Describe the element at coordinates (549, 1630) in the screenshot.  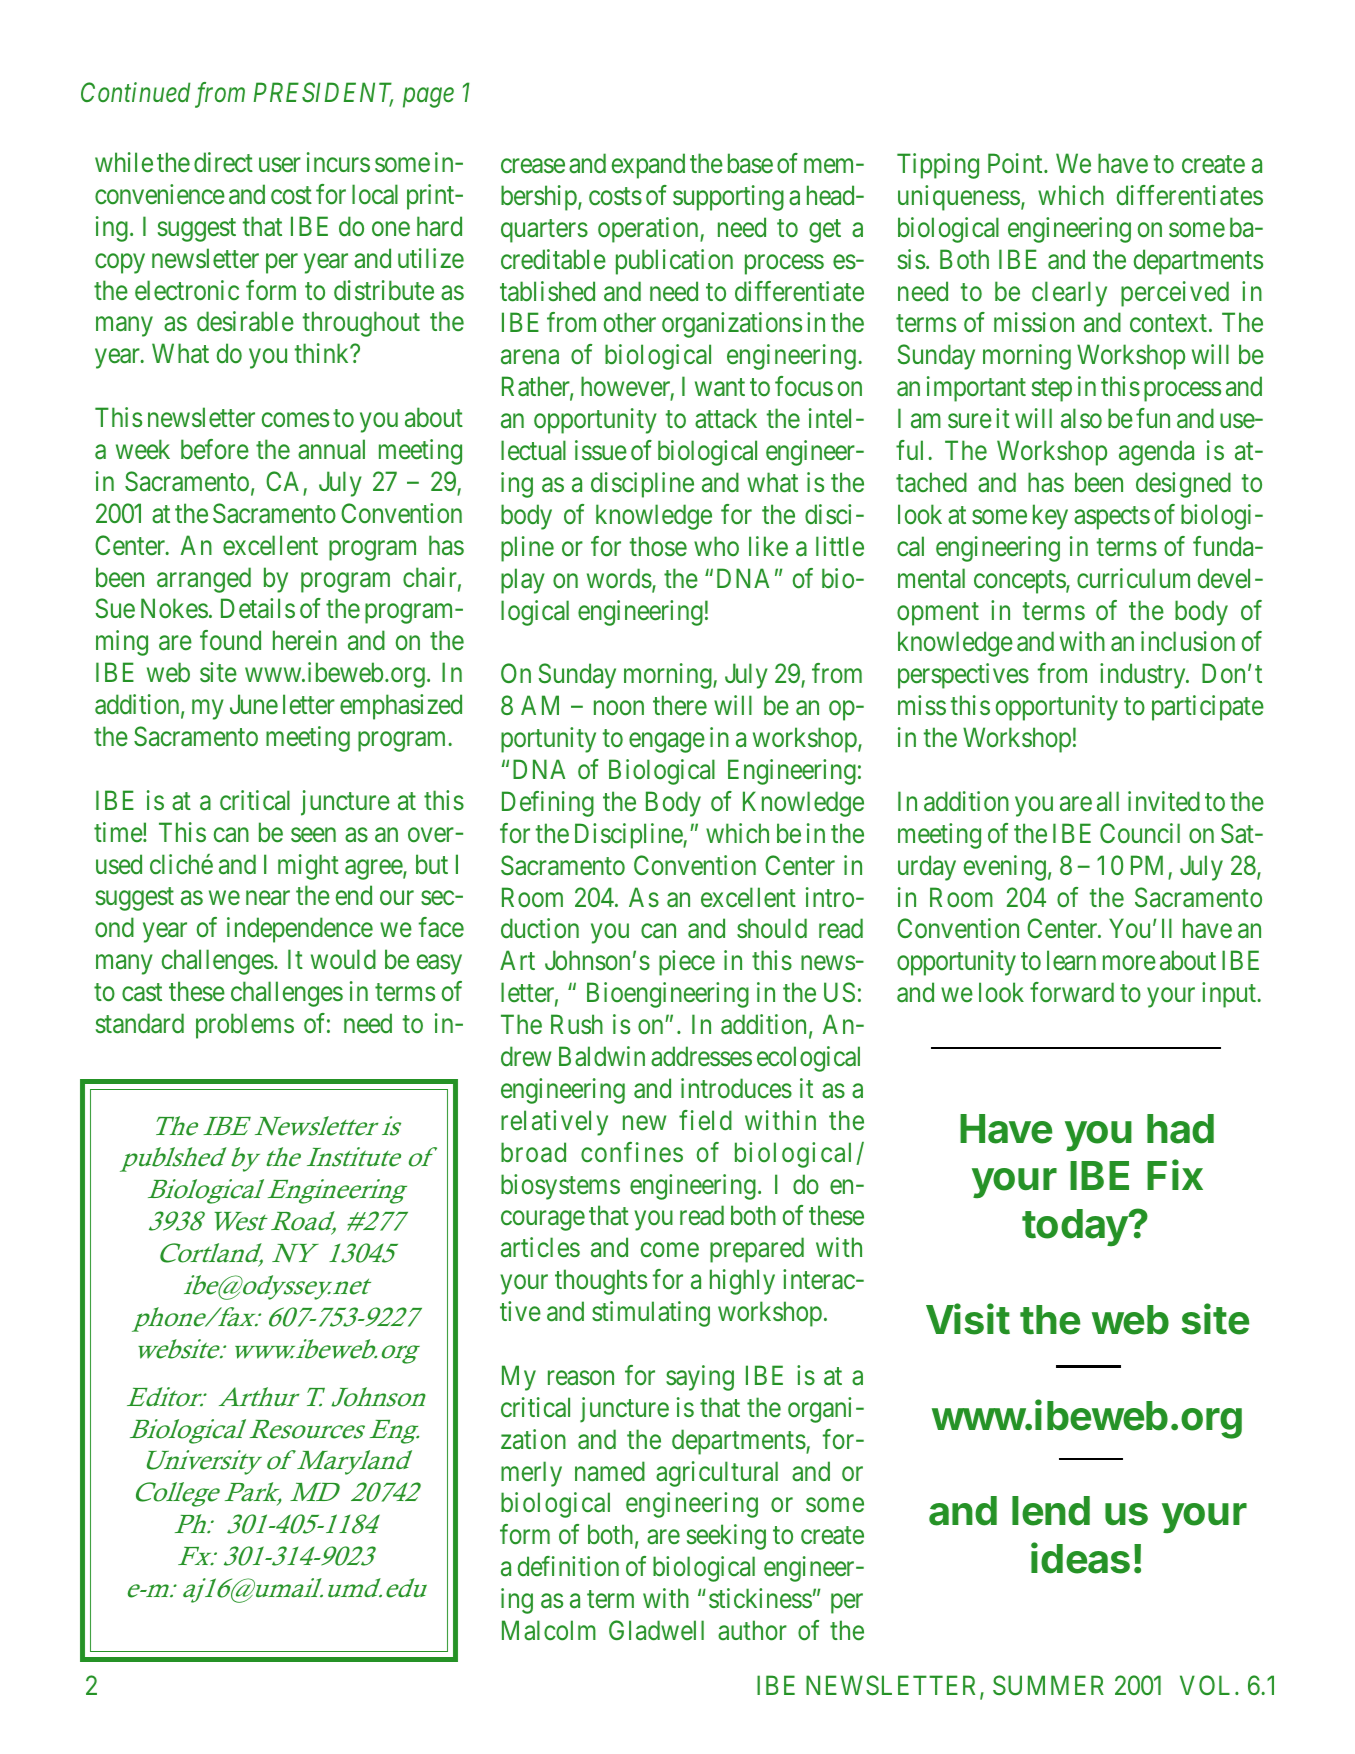
I see `Malcolm` at that location.
